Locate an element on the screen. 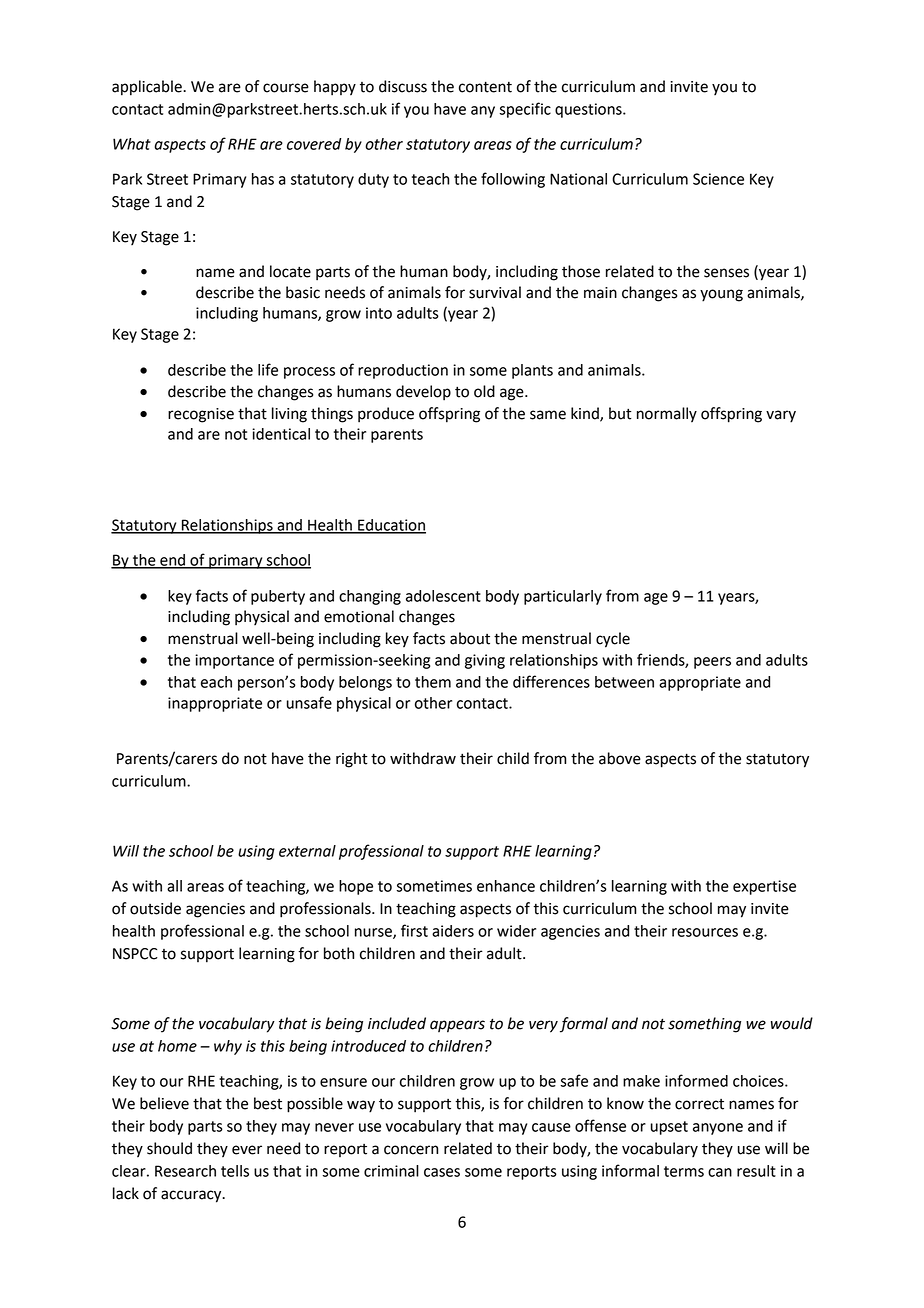 The height and width of the screenshot is (1308, 924). peers is located at coordinates (712, 663).
